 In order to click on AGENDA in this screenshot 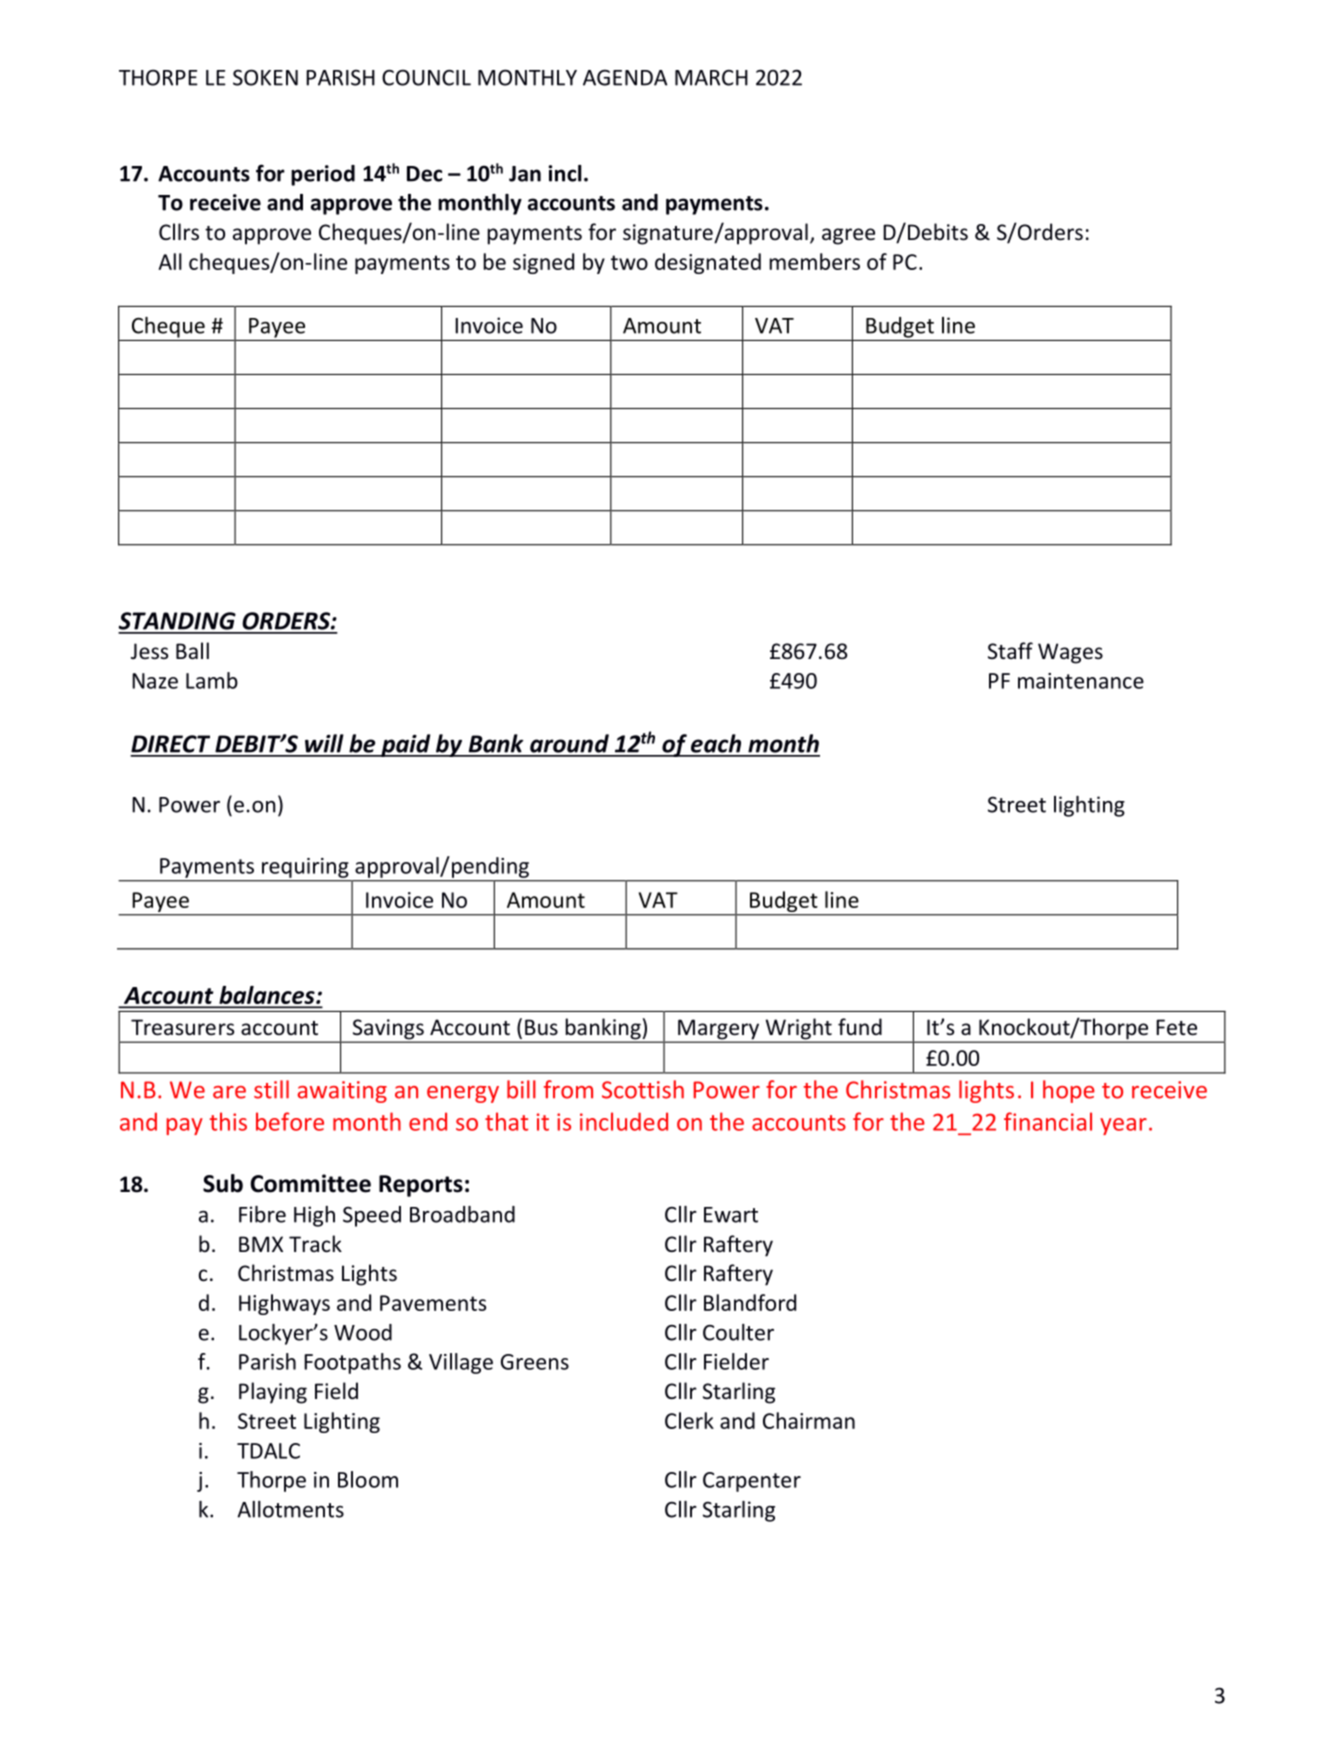, I will do `click(625, 78)`.
